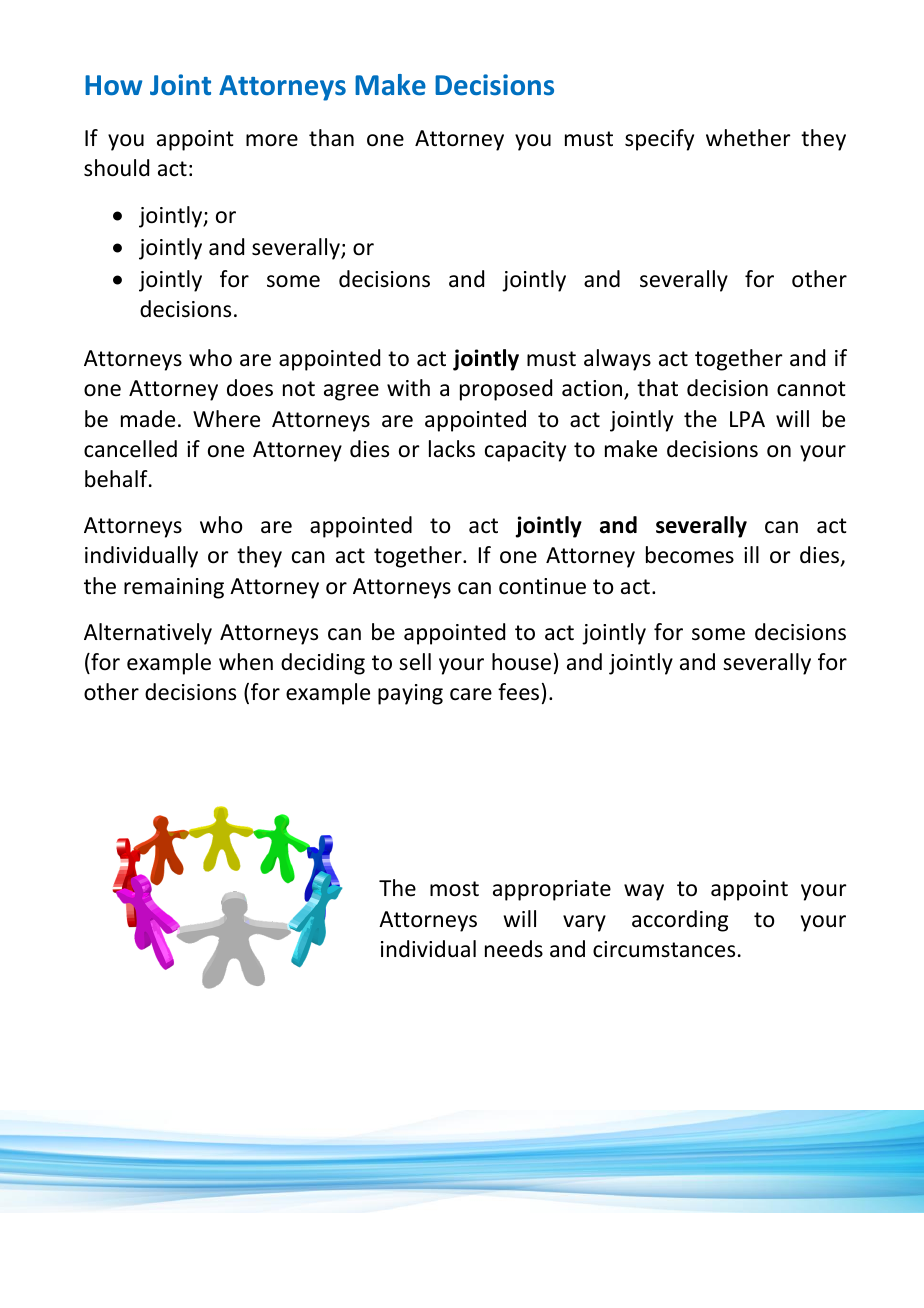  I want to click on whether, so click(748, 138).
